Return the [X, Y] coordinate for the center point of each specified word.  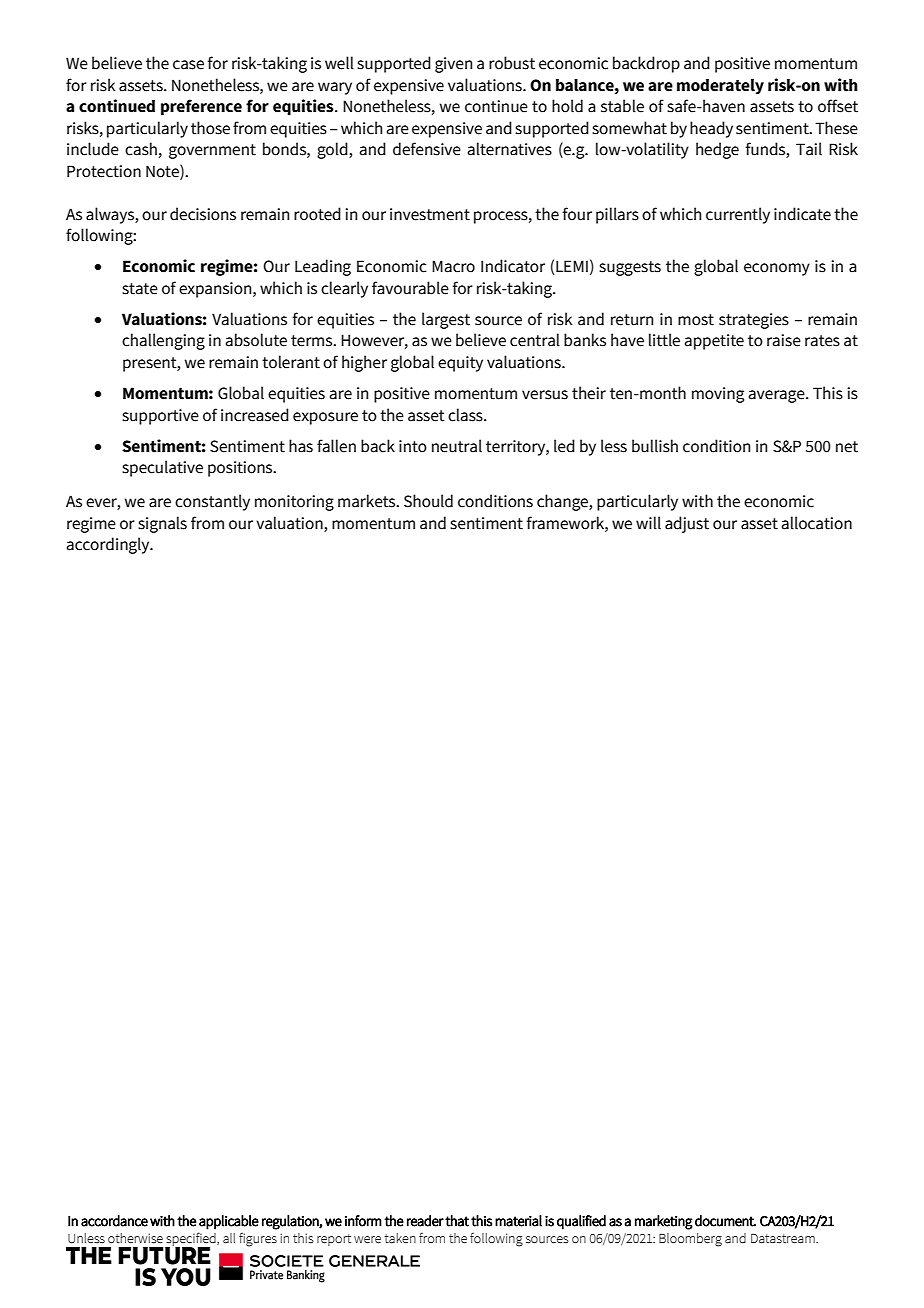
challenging [163, 341]
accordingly [109, 545]
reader [425, 1221]
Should [428, 501]
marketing [664, 1222]
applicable [229, 1222]
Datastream [784, 1238]
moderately [720, 87]
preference [201, 107]
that [457, 1221]
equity [460, 364]
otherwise [135, 1238]
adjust [687, 524]
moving [718, 395]
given [453, 65]
